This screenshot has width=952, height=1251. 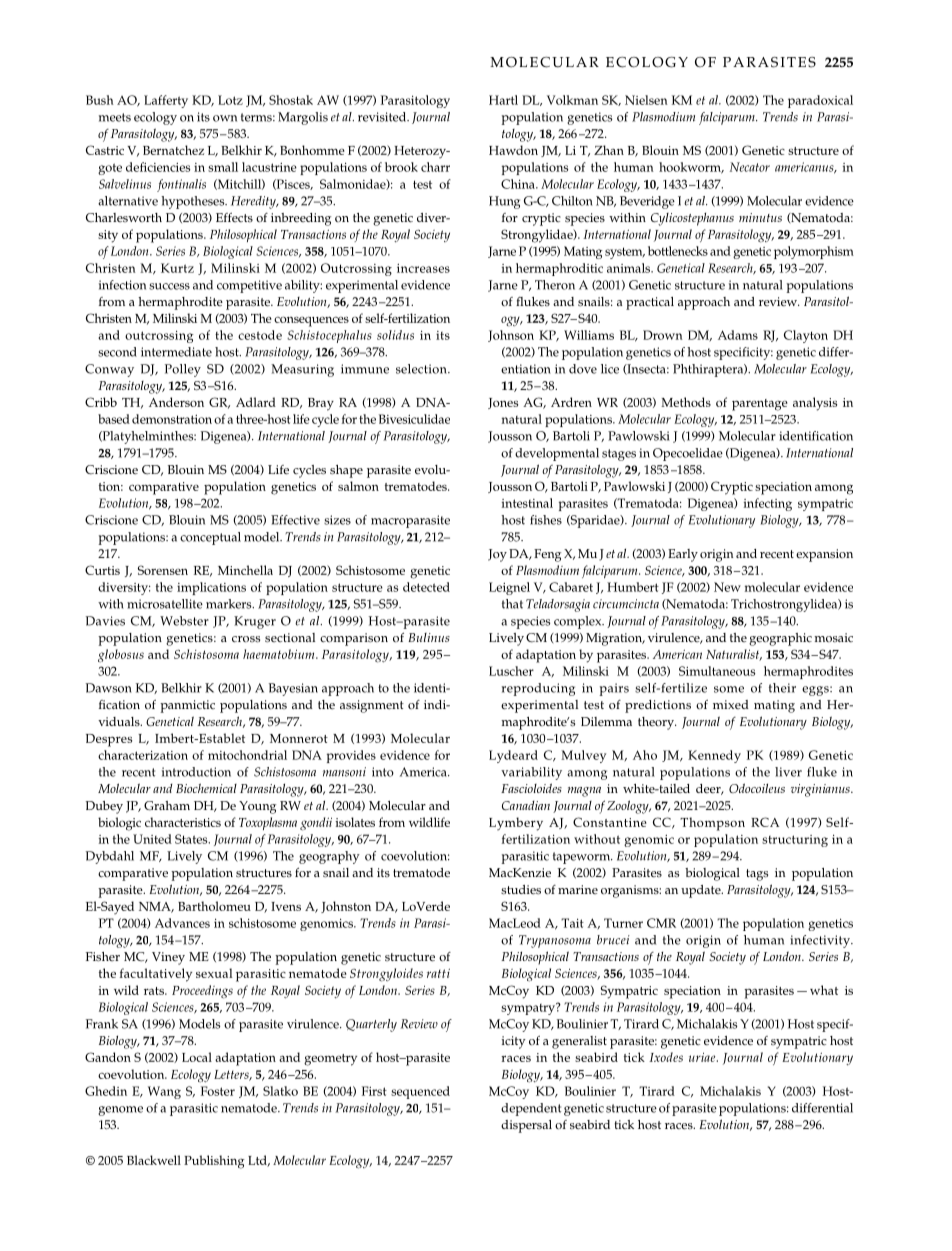 What do you see at coordinates (184, 621) in the screenshot?
I see `Webster` at bounding box center [184, 621].
